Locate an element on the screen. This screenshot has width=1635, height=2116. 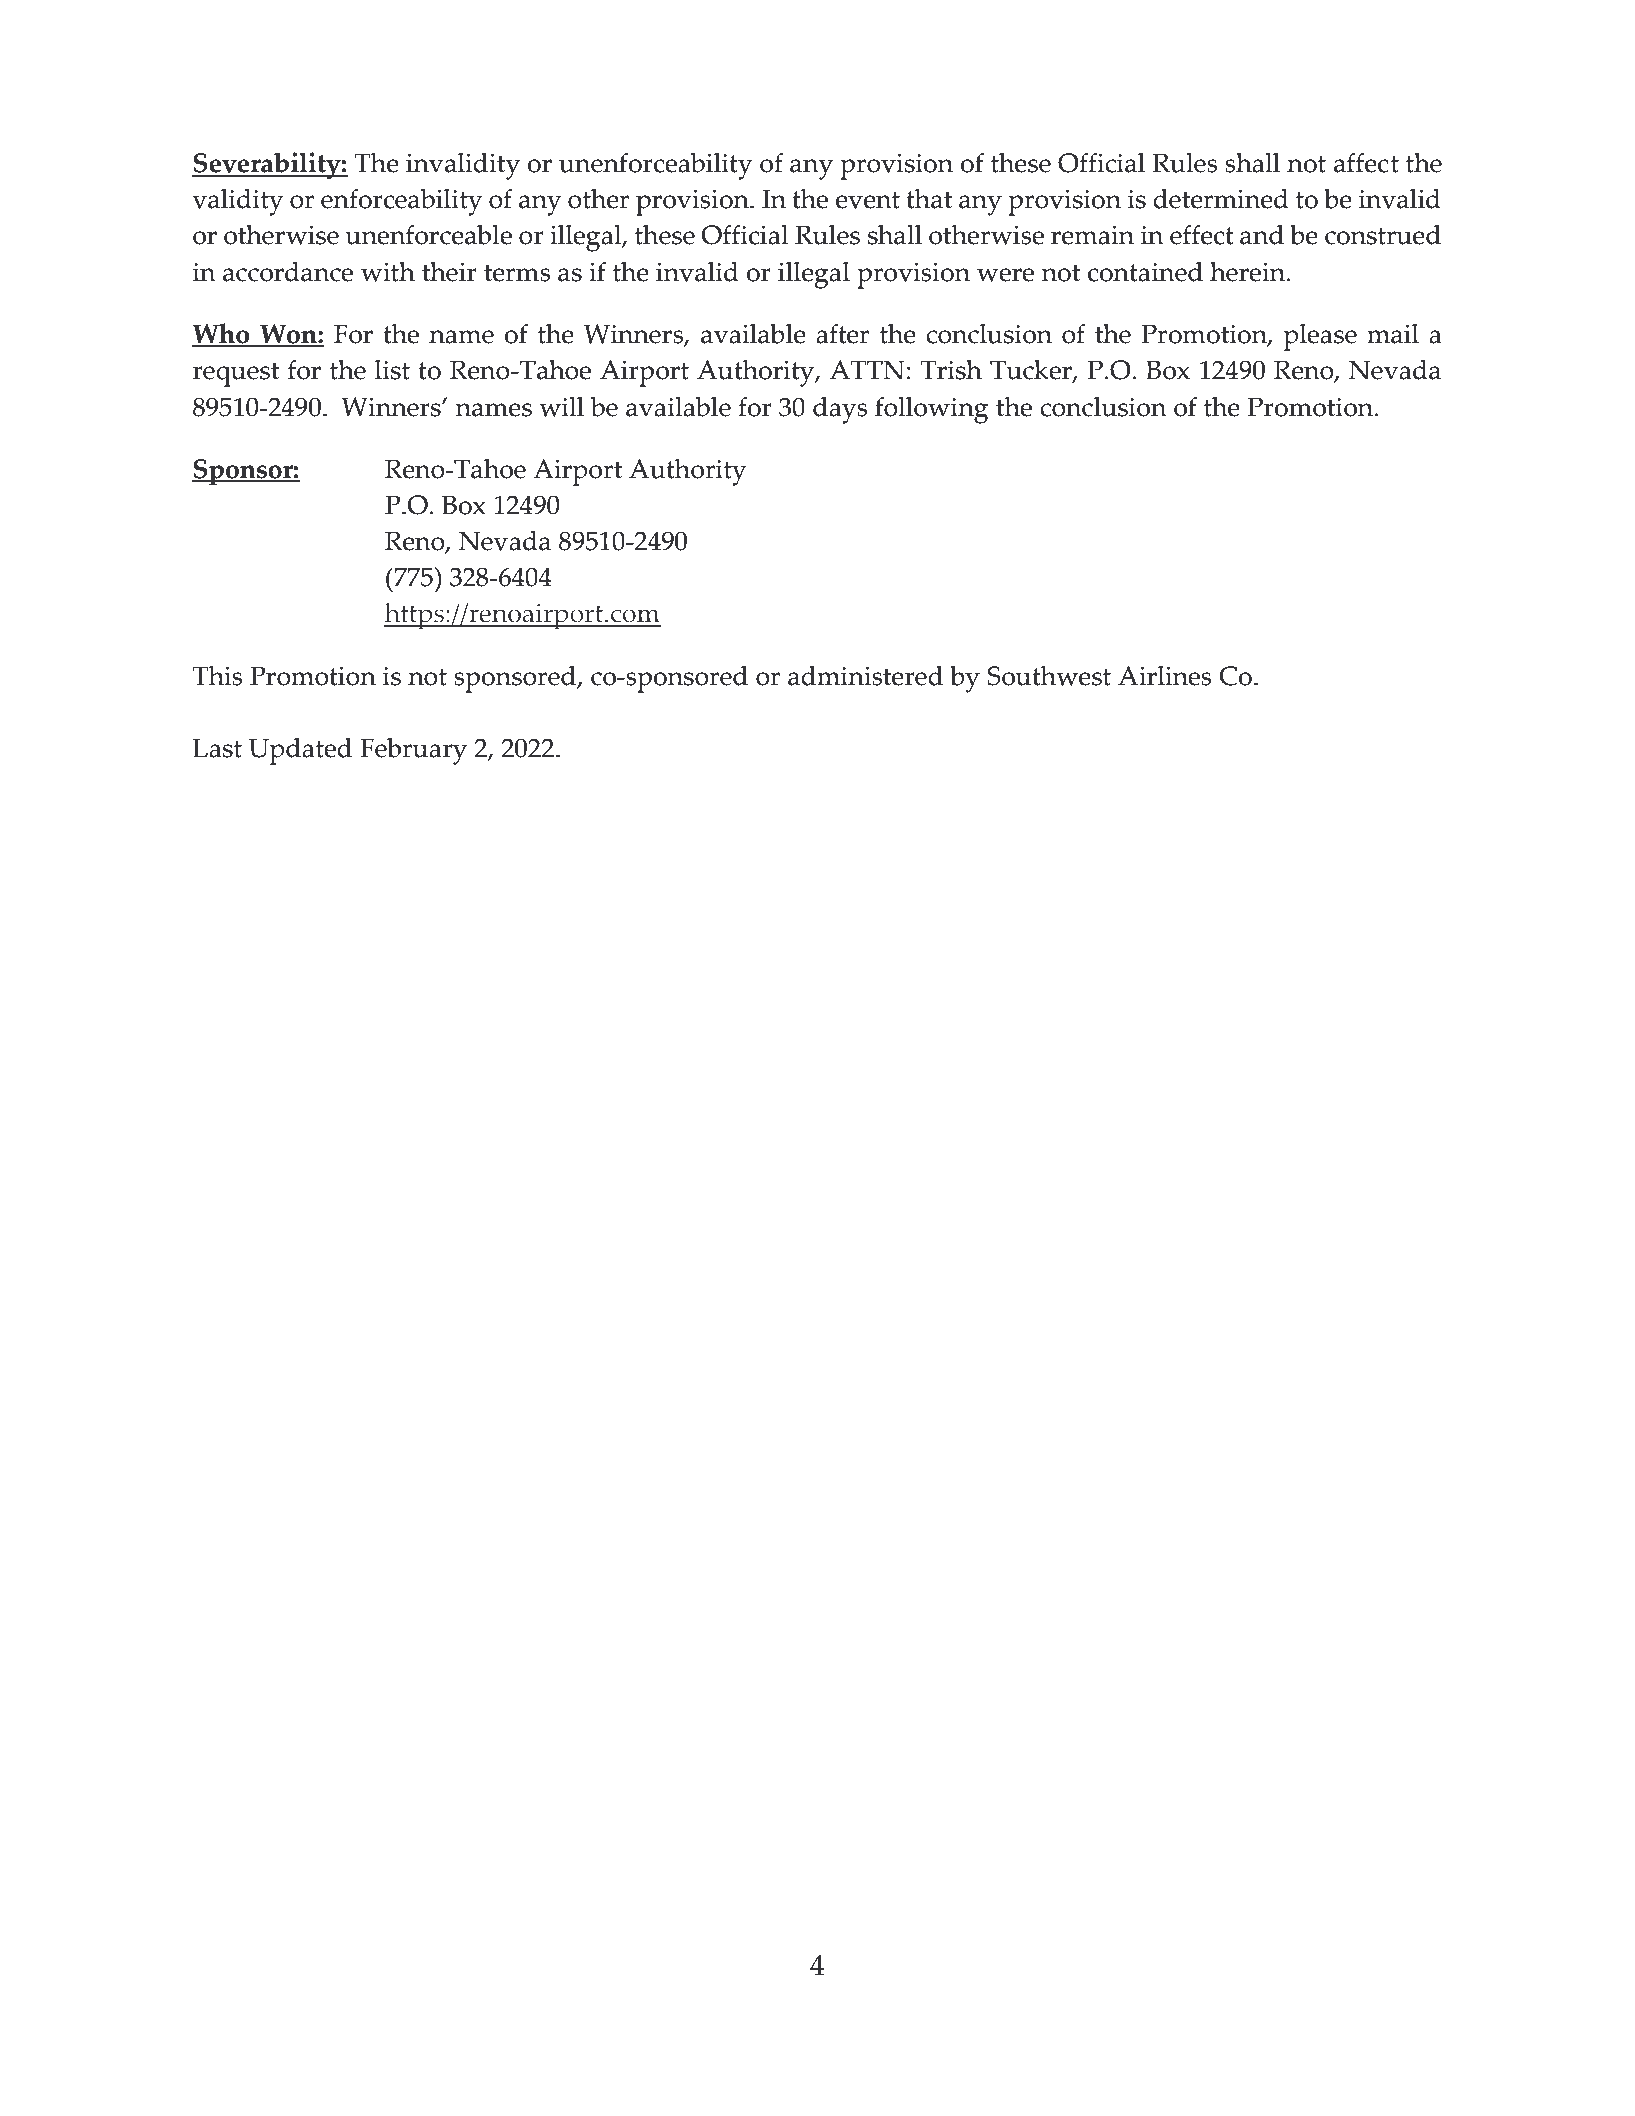
ATTN is located at coordinates (867, 370).
